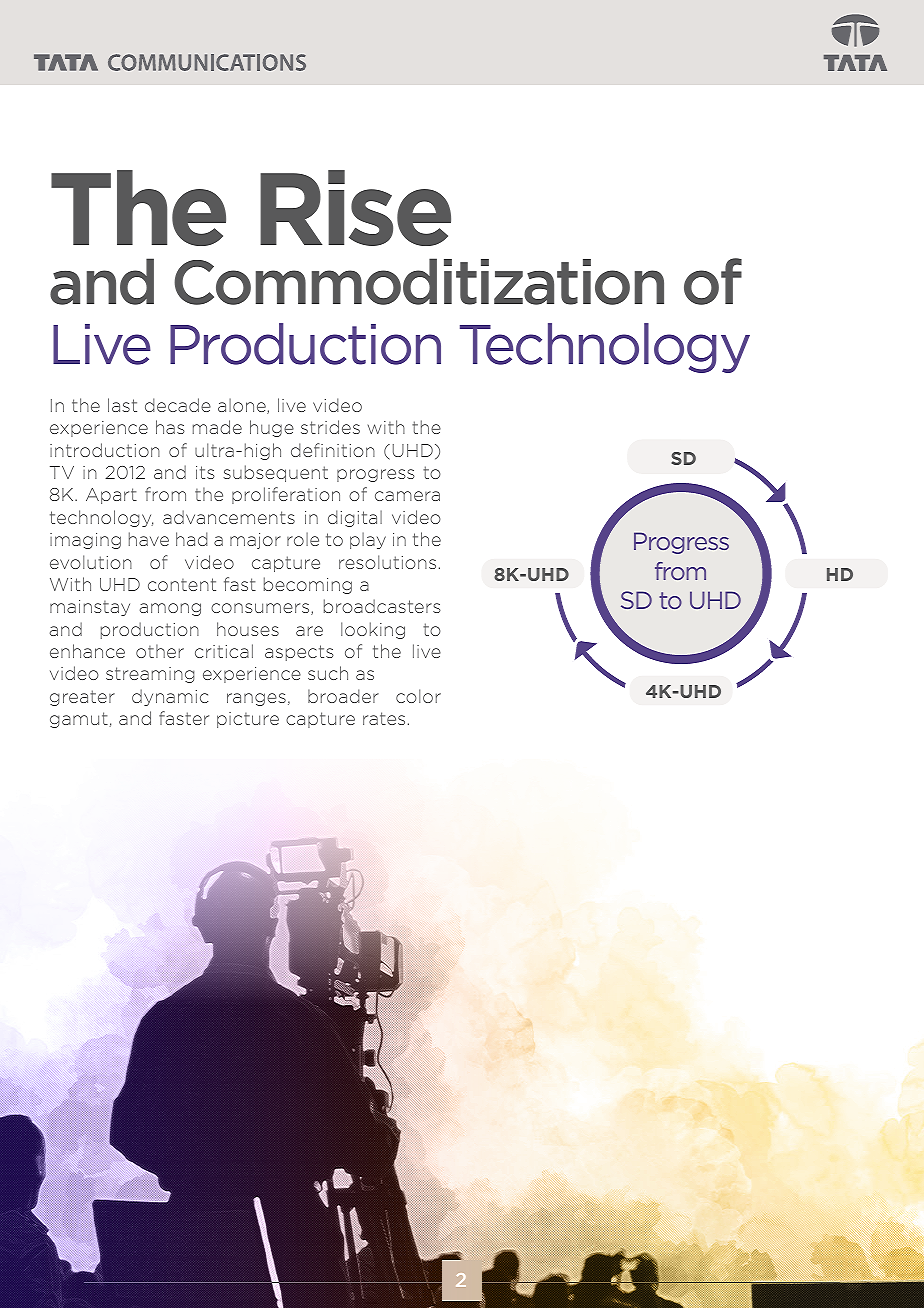  Describe the element at coordinates (419, 281) in the screenshot. I see `Commoditization` at that location.
